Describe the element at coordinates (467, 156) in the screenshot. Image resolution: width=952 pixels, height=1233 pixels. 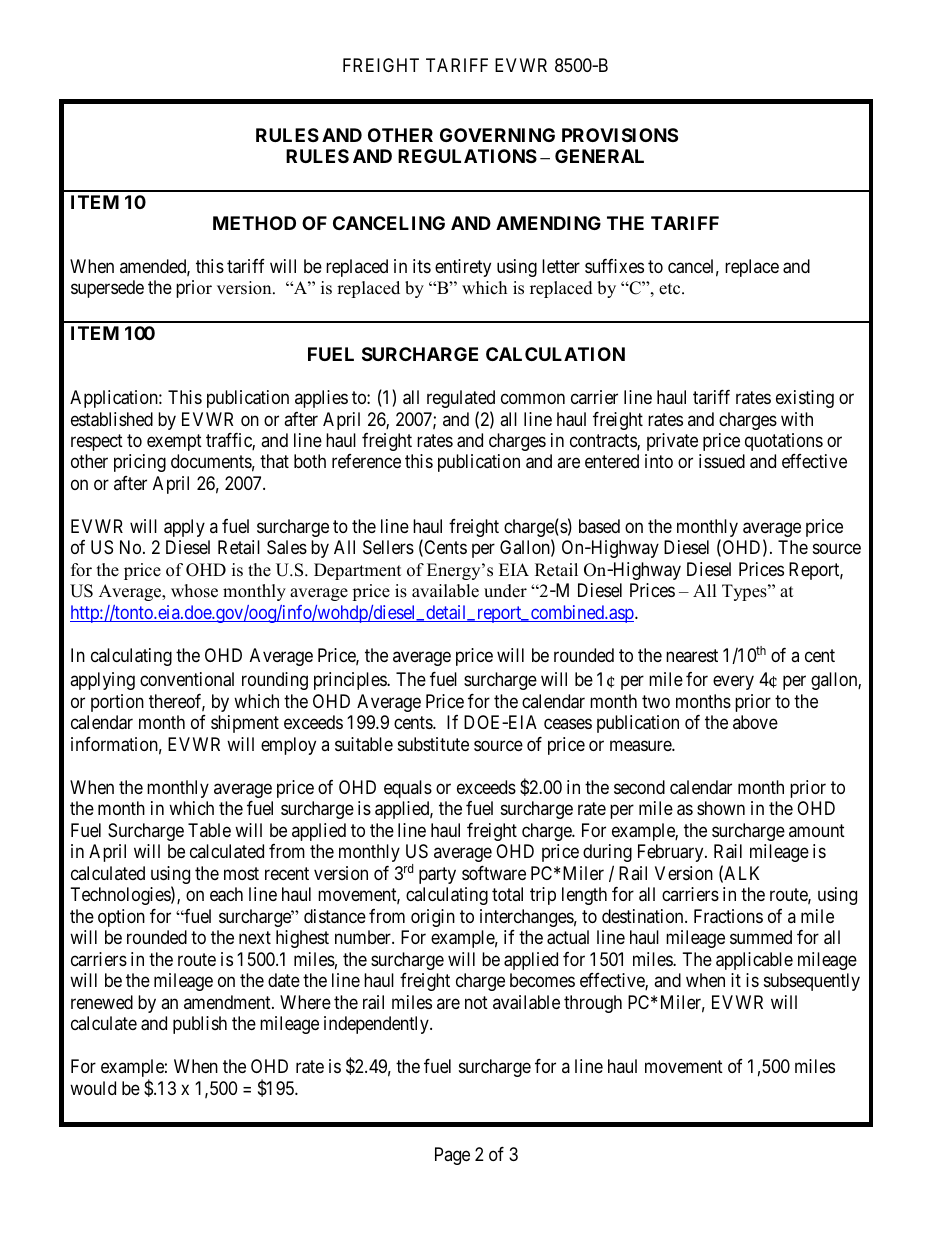
I see `REGULATIONS` at that location.
